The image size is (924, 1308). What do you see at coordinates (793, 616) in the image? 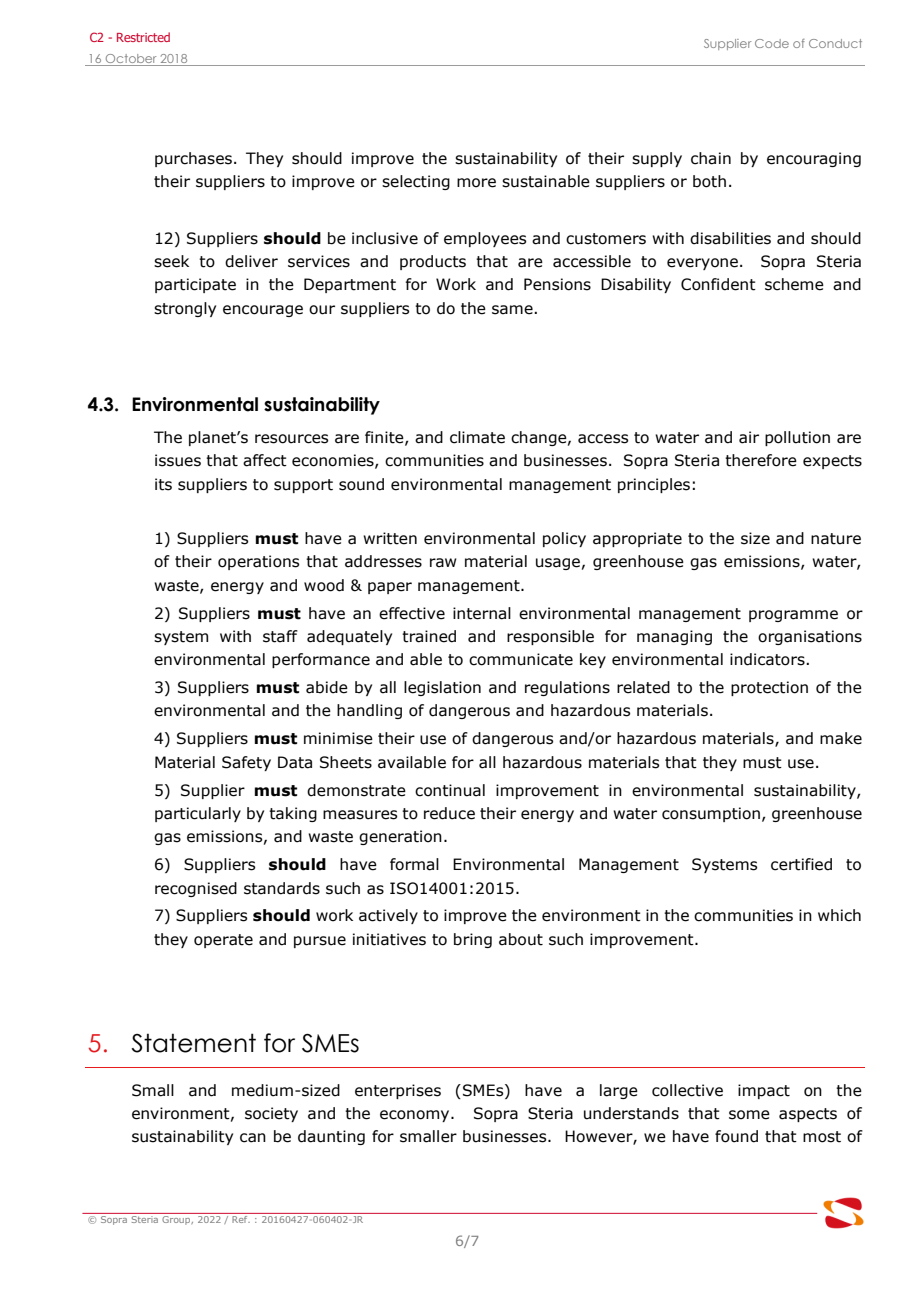
I see `programme` at bounding box center [793, 616].
